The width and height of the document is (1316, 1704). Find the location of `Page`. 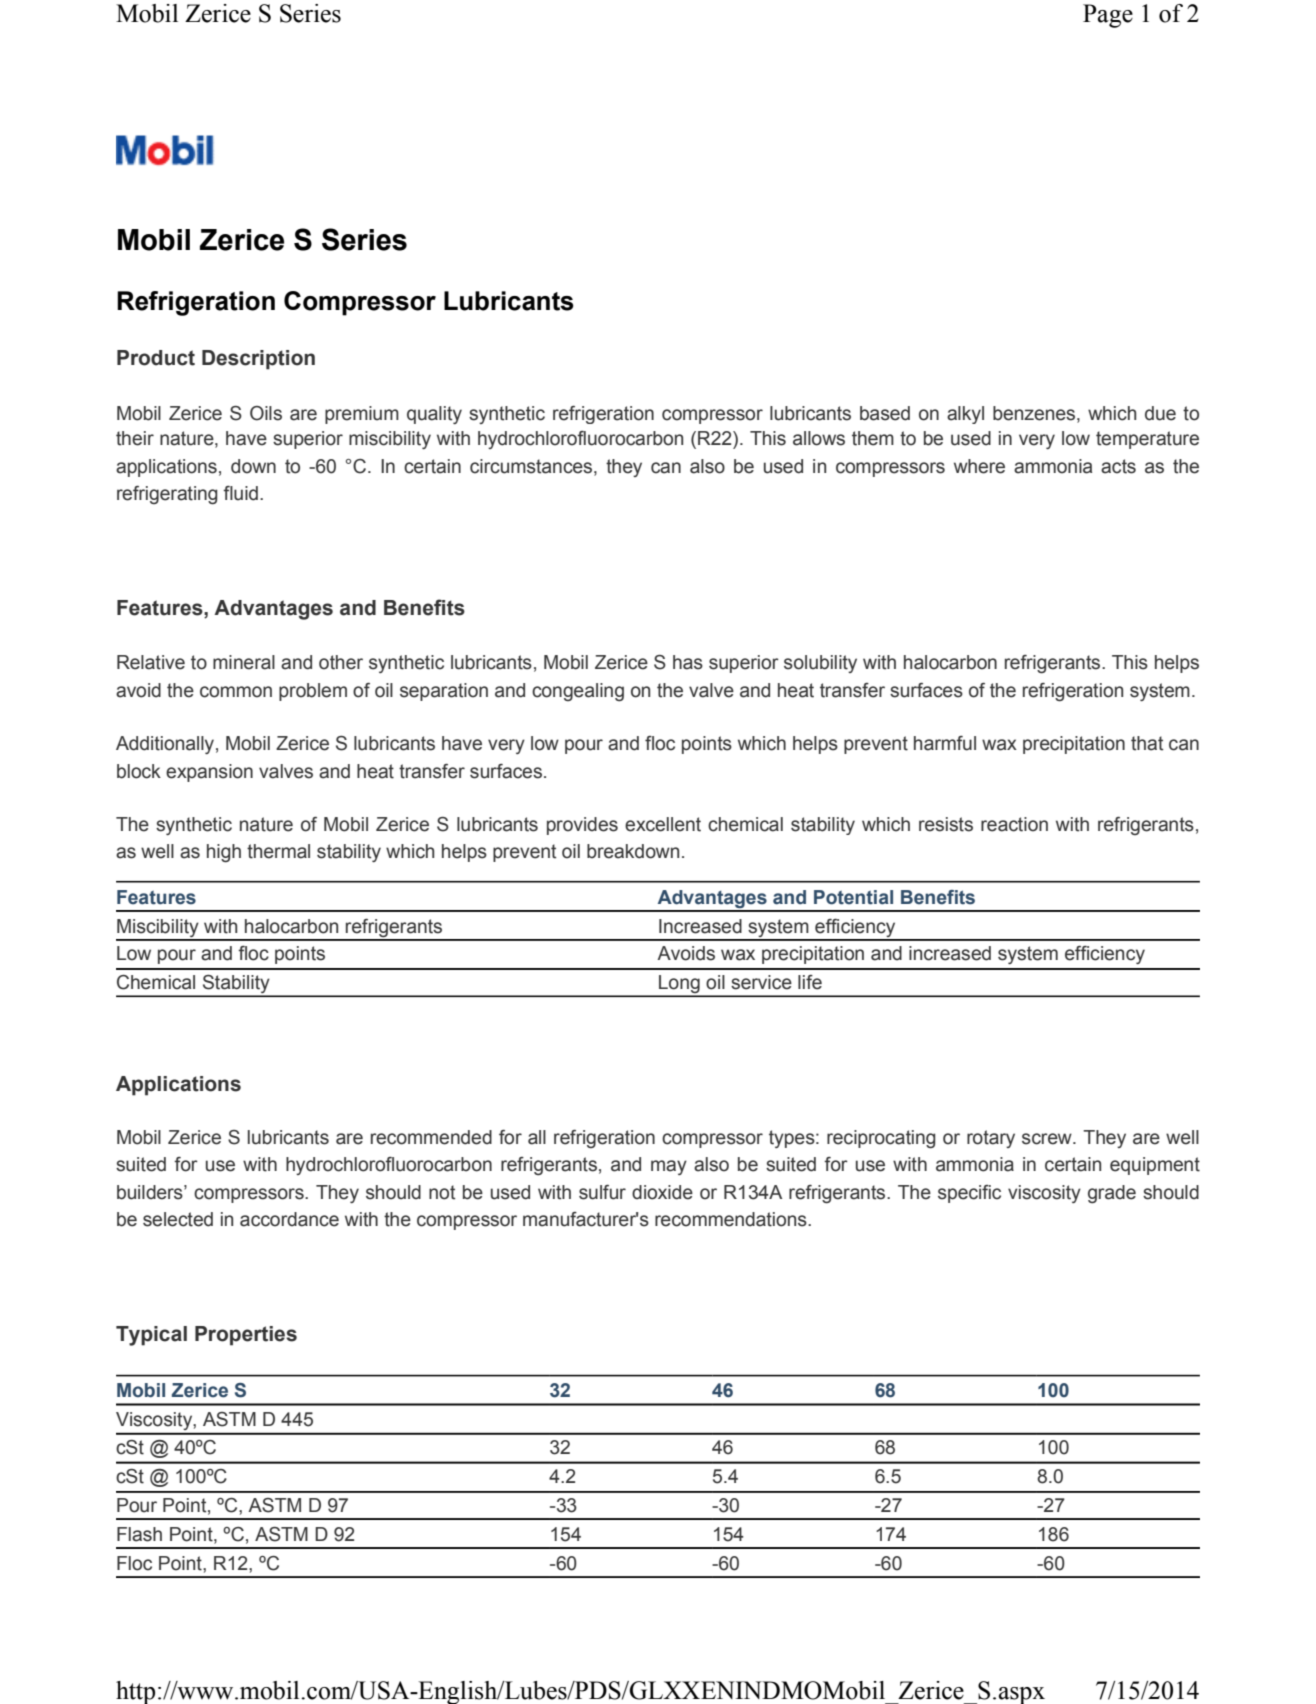

Page is located at coordinates (1108, 16).
